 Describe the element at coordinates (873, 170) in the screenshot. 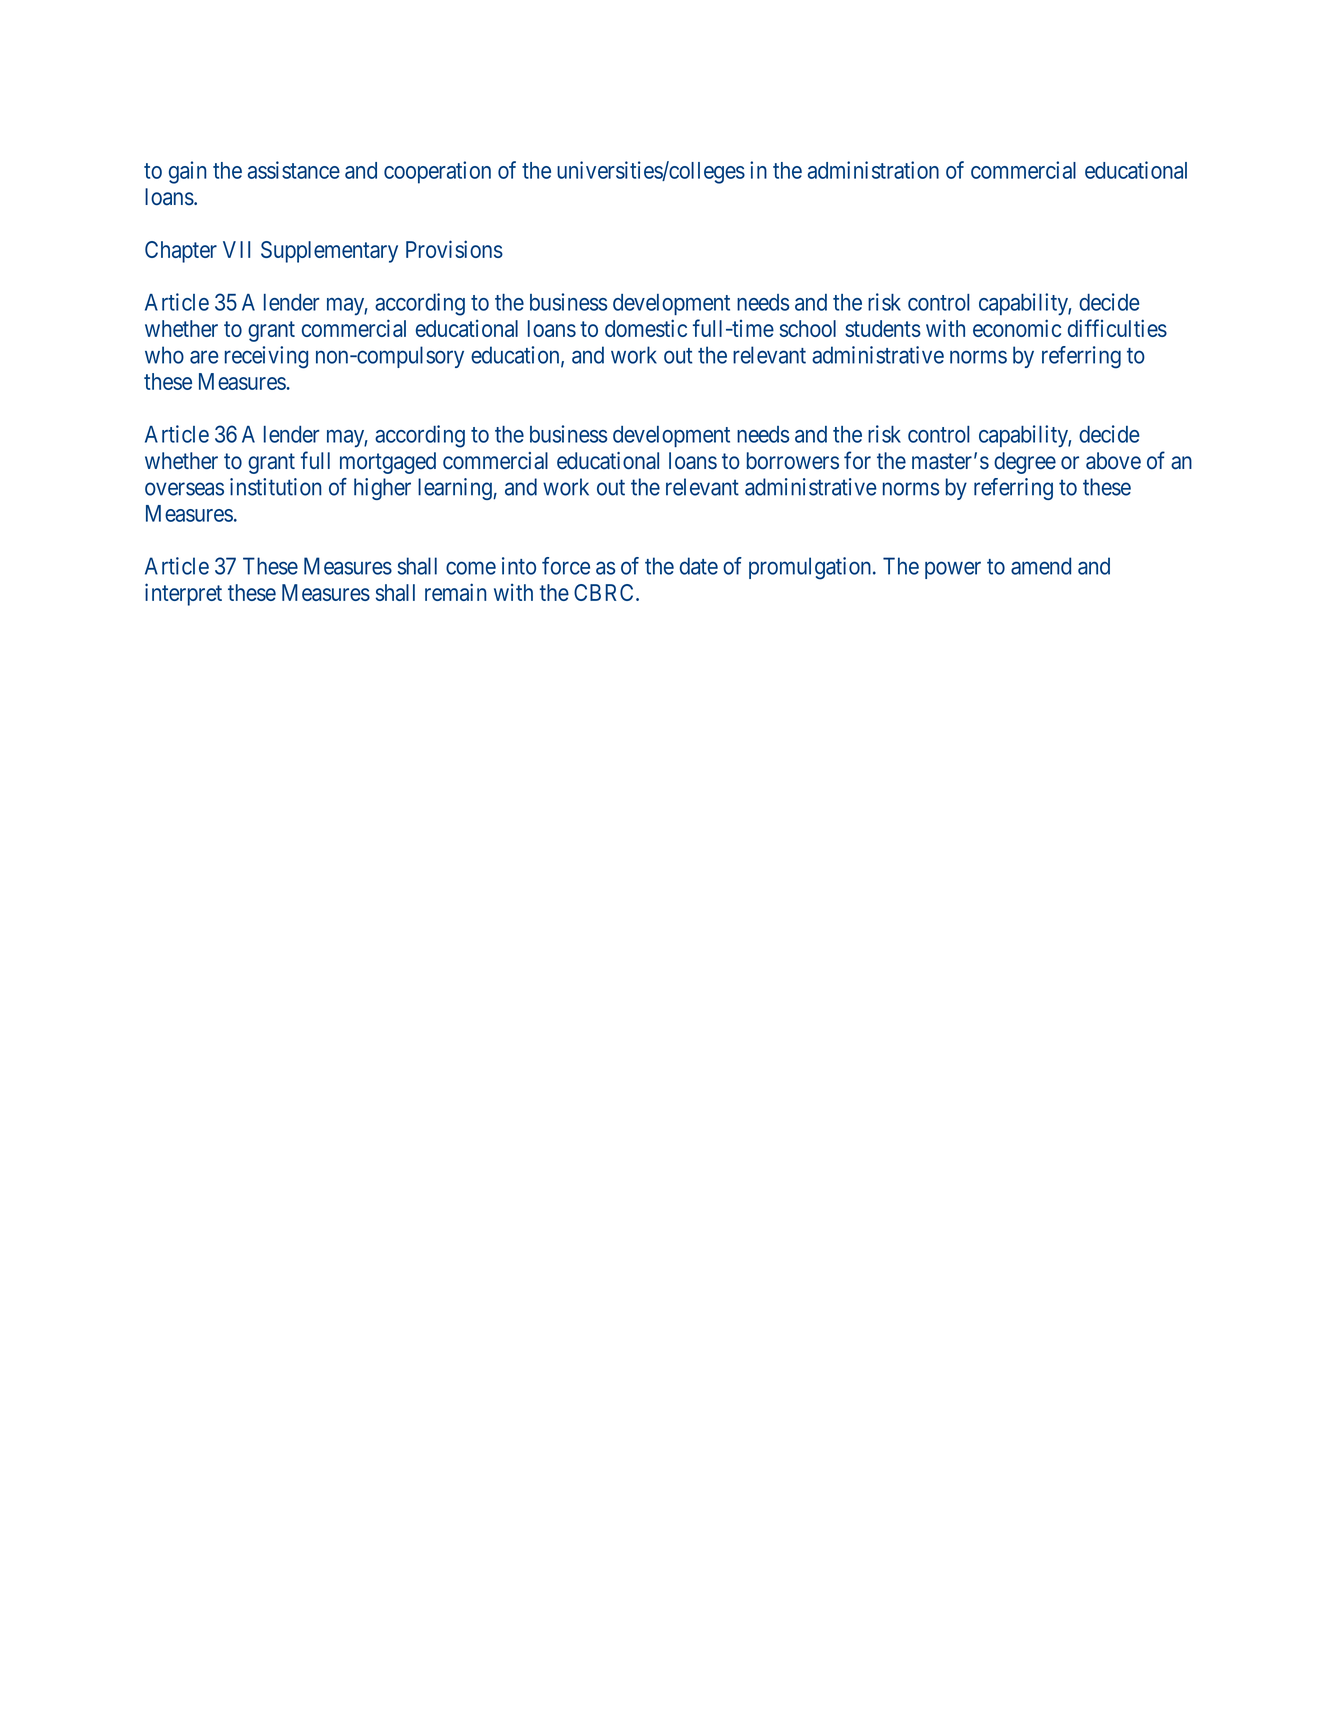

I see `administration` at that location.
